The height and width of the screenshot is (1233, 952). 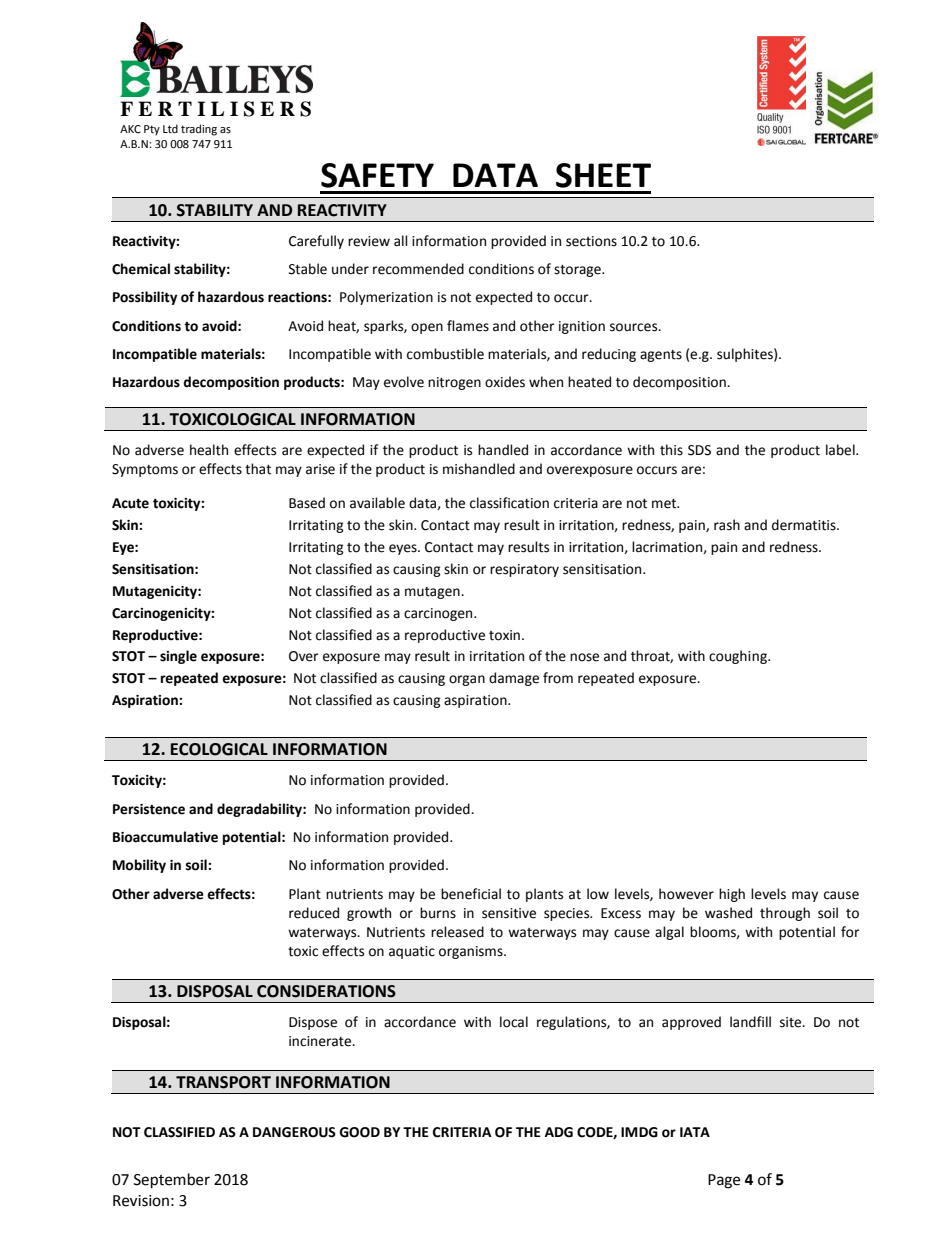 I want to click on toxin, so click(x=504, y=635).
